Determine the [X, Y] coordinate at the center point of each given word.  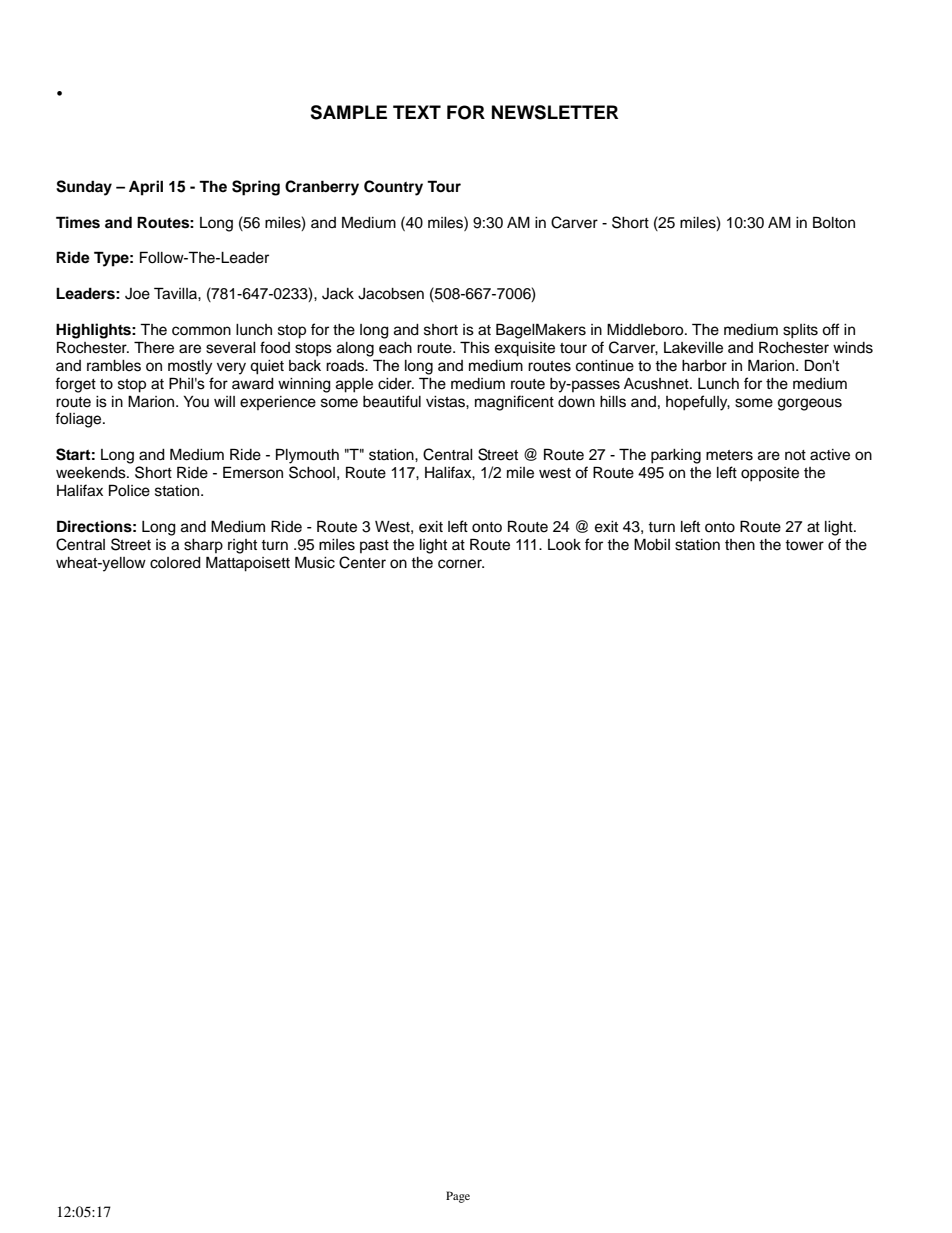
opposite [770, 474]
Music [315, 562]
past [374, 546]
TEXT [417, 112]
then [740, 545]
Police [129, 490]
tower [804, 545]
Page [458, 1197]
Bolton [834, 222]
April [146, 188]
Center [362, 562]
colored [175, 563]
